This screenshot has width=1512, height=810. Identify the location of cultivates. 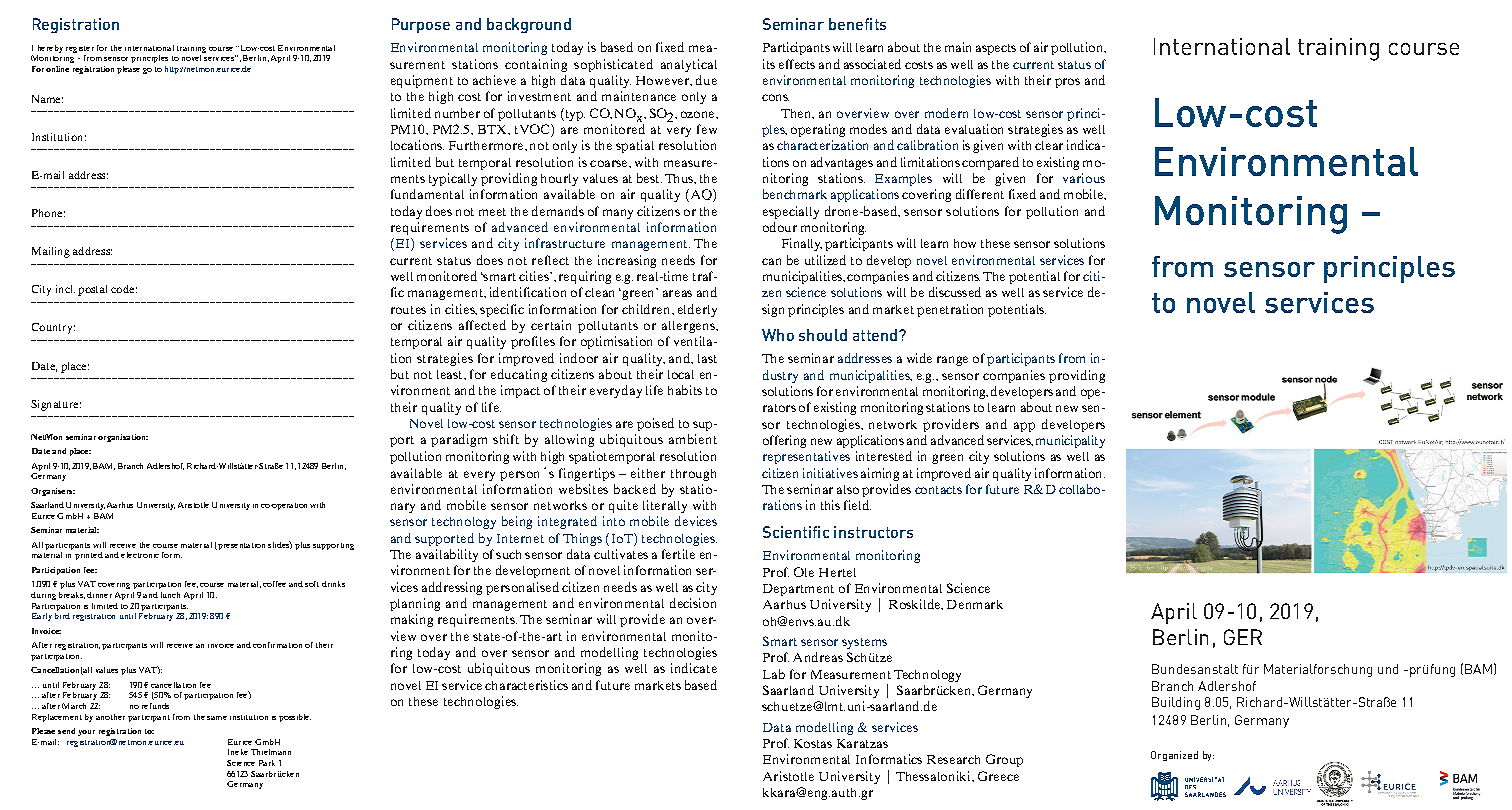
(621, 554).
